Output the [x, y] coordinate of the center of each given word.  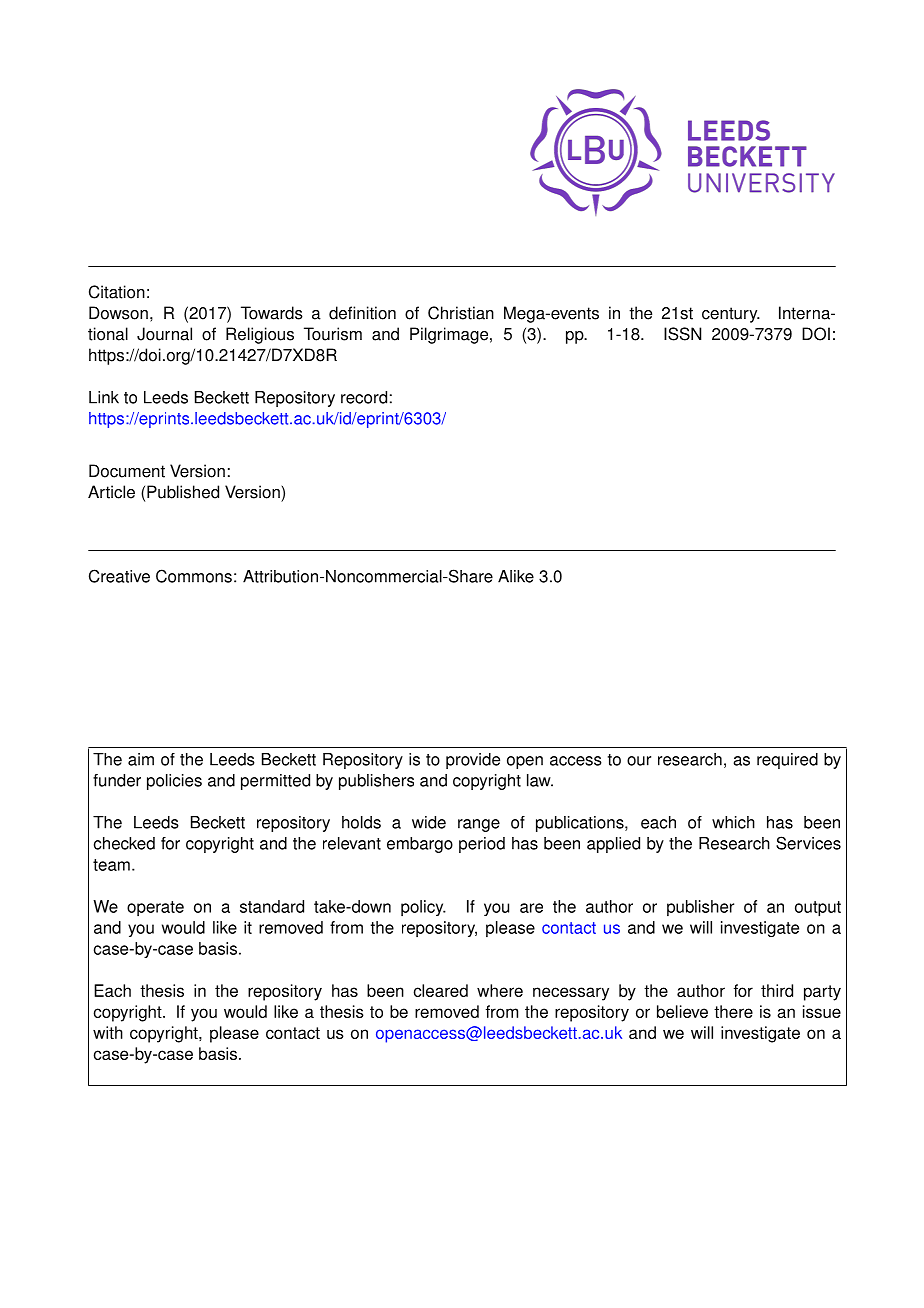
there [733, 1011]
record [364, 397]
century [731, 315]
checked [124, 843]
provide [473, 761]
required [787, 761]
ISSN [682, 334]
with [108, 1032]
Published [183, 492]
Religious [260, 335]
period [482, 845]
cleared [441, 990]
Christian [461, 313]
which [733, 822]
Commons [194, 576]
